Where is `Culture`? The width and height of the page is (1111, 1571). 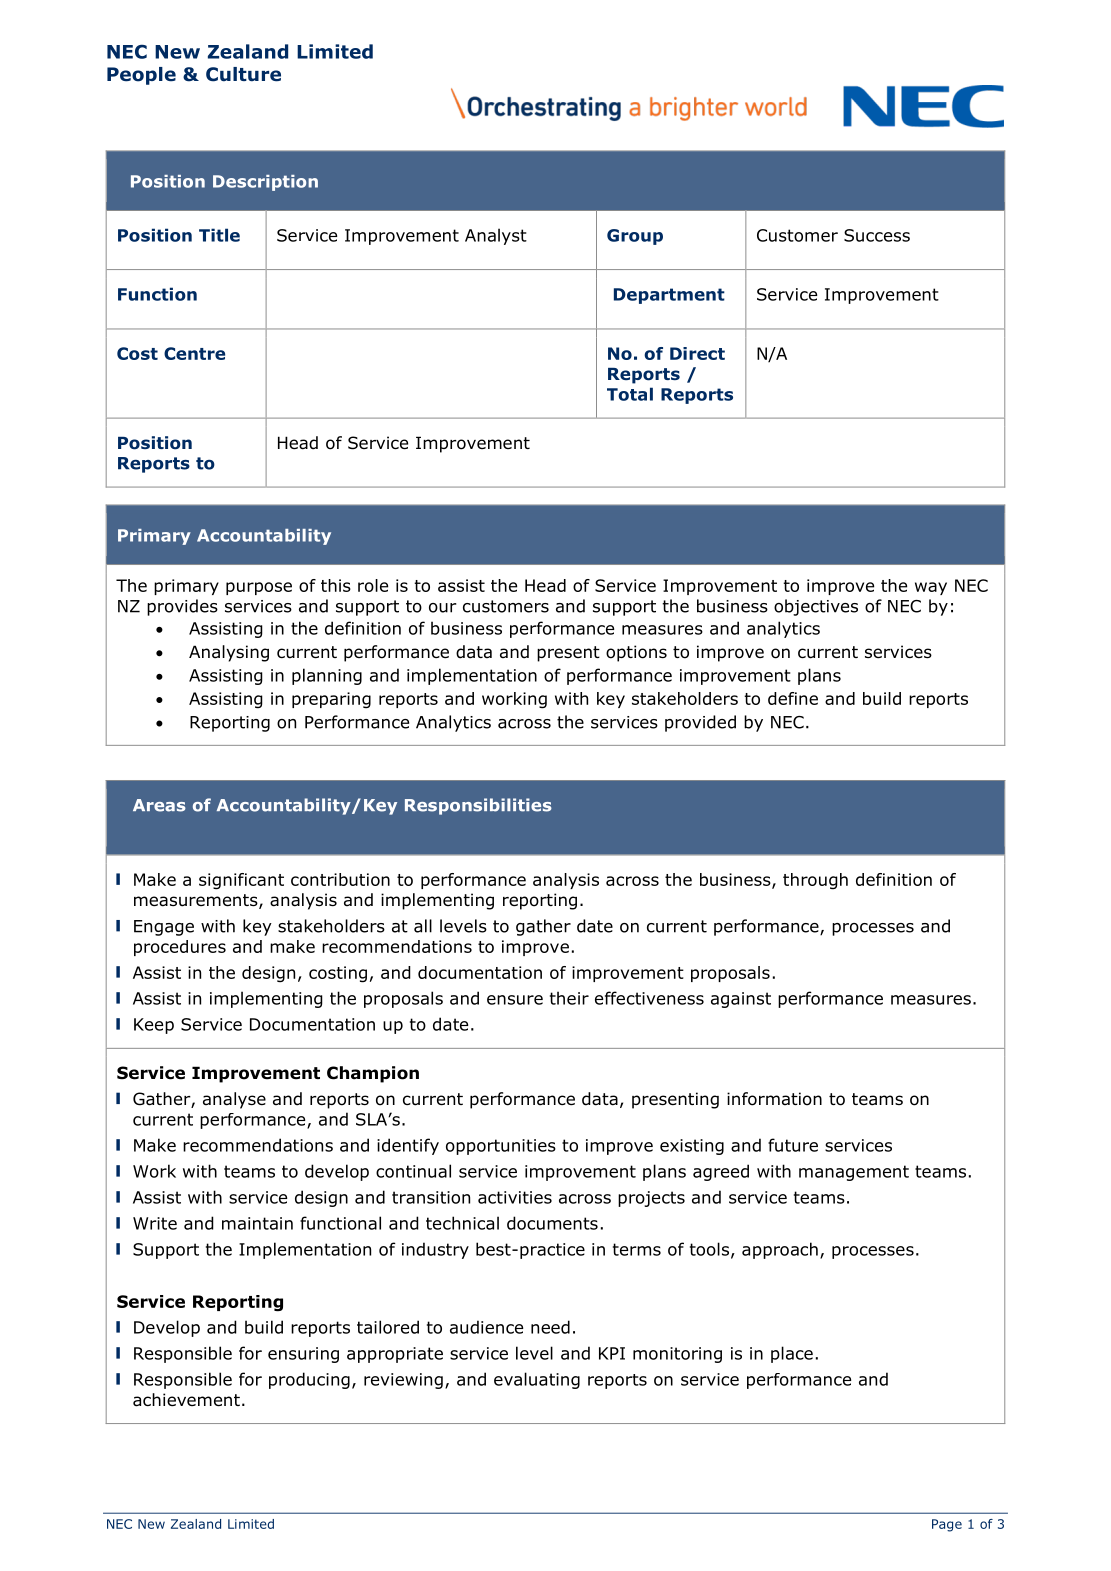
Culture is located at coordinates (243, 74).
